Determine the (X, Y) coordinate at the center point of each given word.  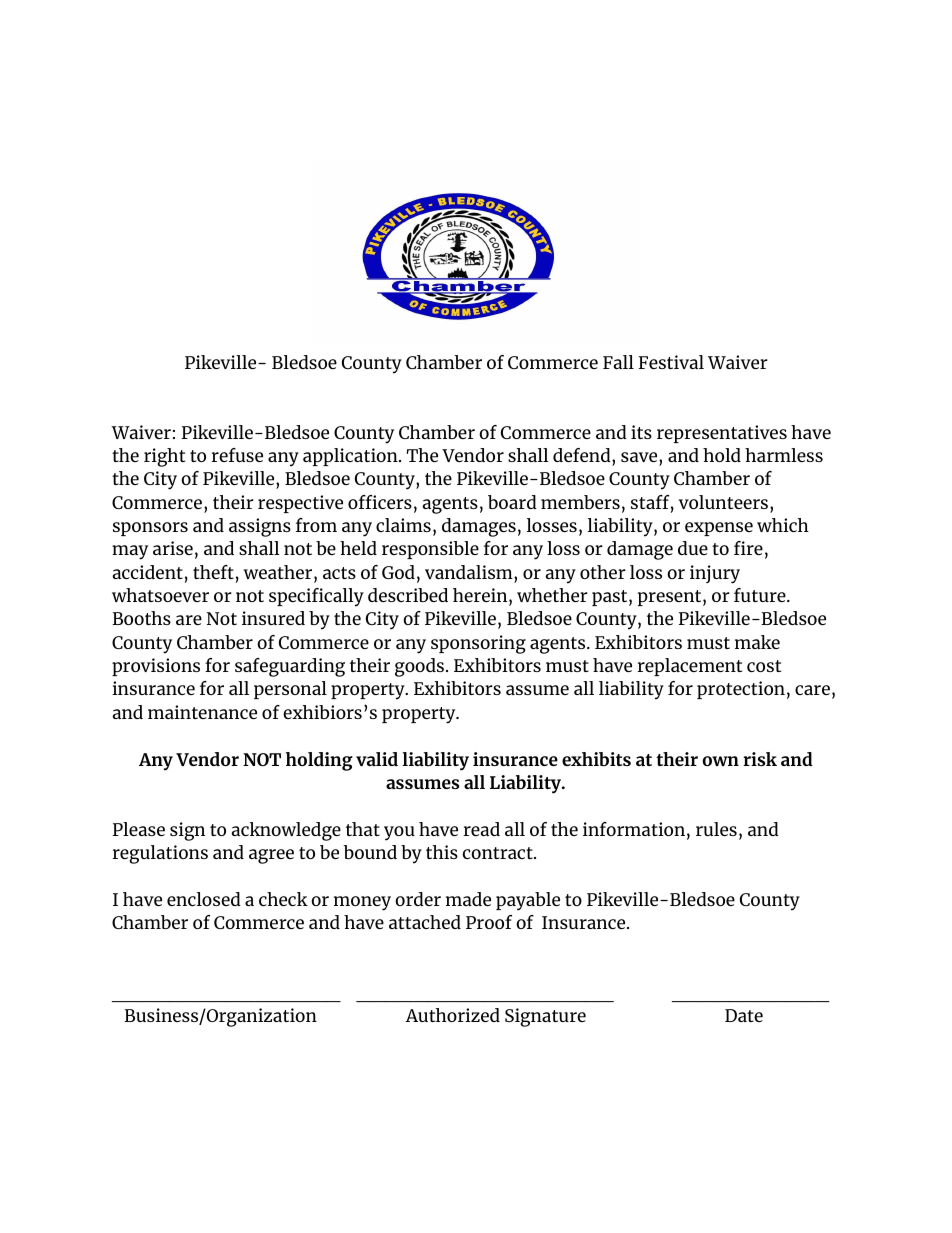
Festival (671, 362)
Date (744, 1015)
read (482, 829)
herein (481, 596)
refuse (237, 455)
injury (715, 574)
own (720, 761)
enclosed (204, 899)
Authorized (453, 1015)
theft (213, 572)
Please (139, 829)
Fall (618, 362)
